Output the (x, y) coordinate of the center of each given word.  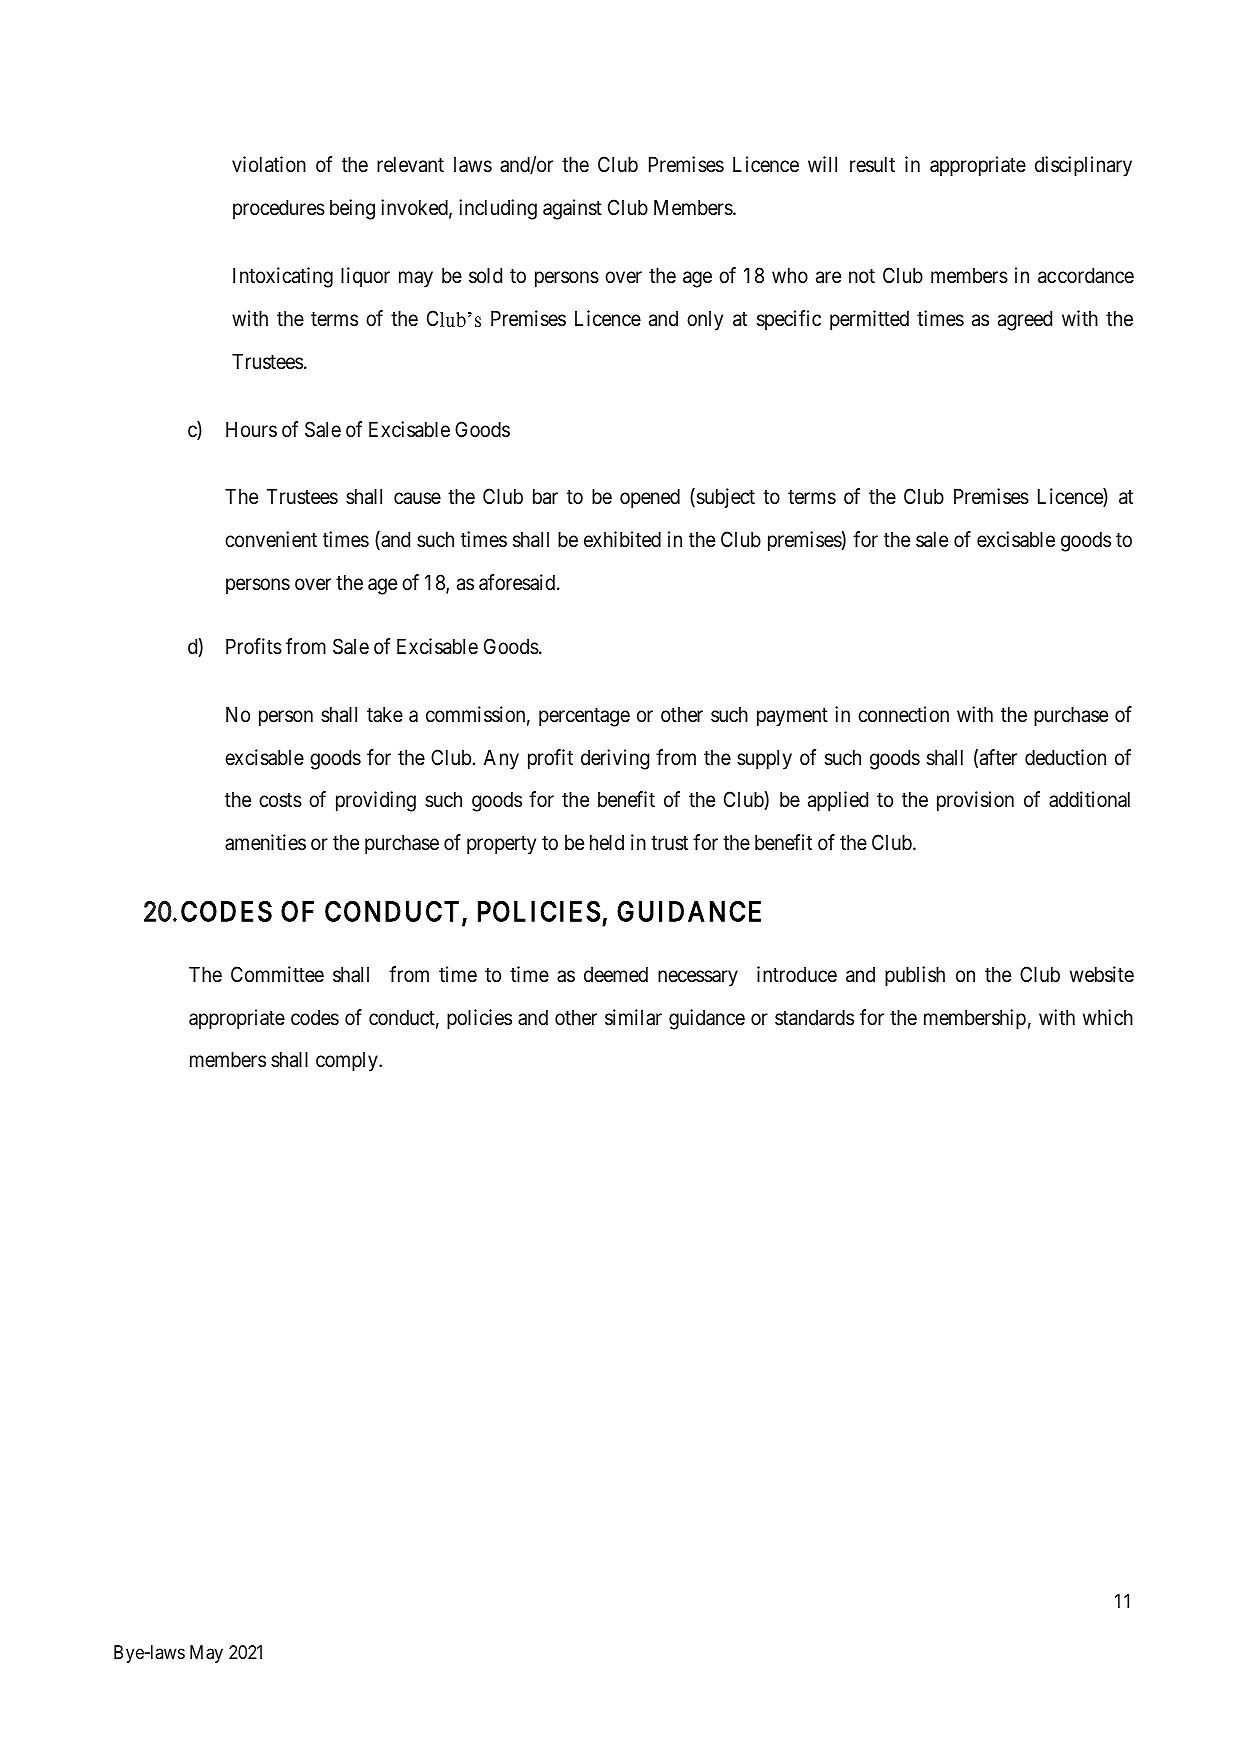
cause (417, 498)
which (1108, 1017)
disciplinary (1083, 166)
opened (650, 499)
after (998, 757)
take (385, 715)
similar (633, 1017)
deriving (615, 759)
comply (348, 1062)
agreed (1025, 321)
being (352, 209)
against (572, 209)
